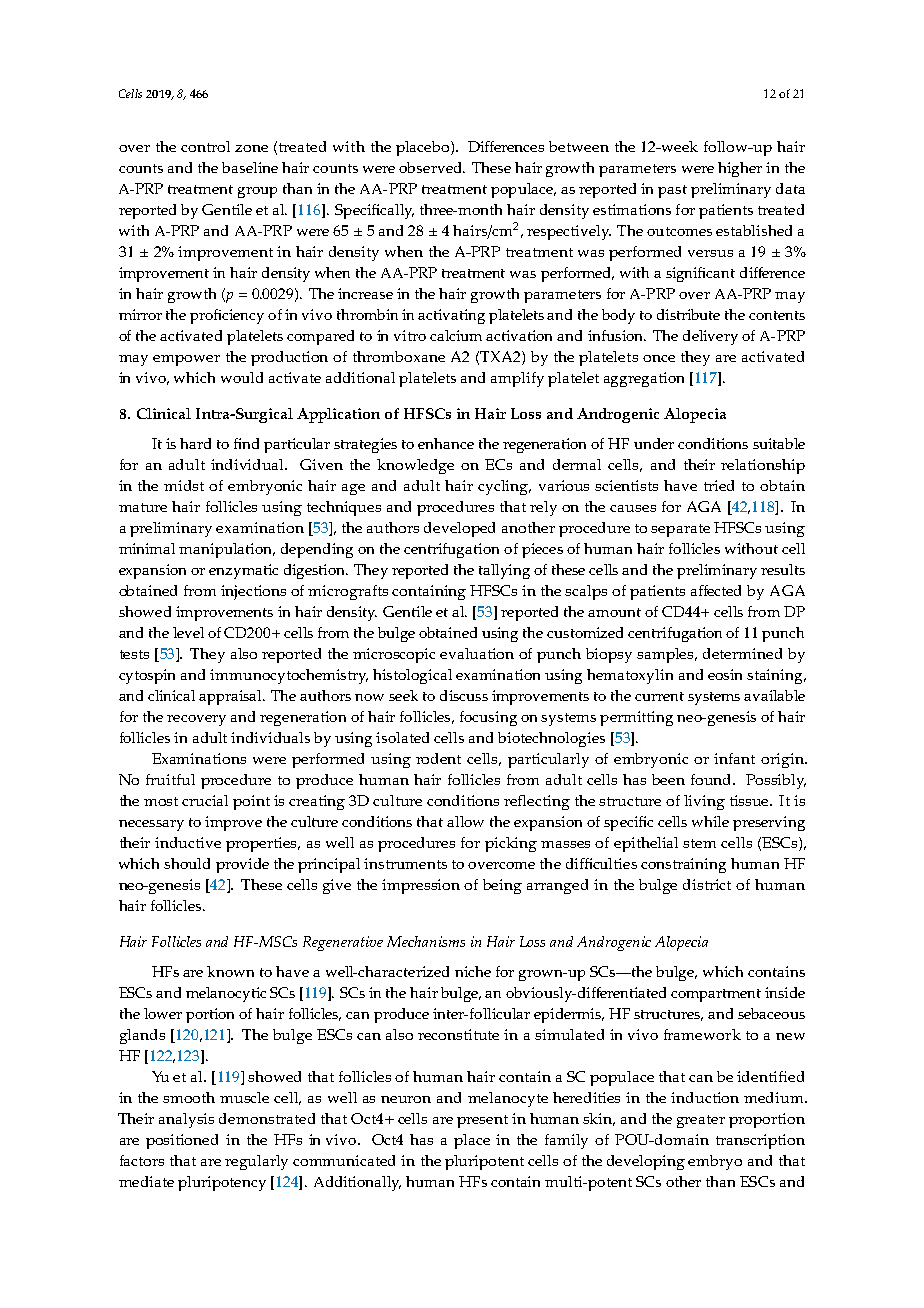  What do you see at coordinates (707, 884) in the screenshot?
I see `district` at bounding box center [707, 884].
